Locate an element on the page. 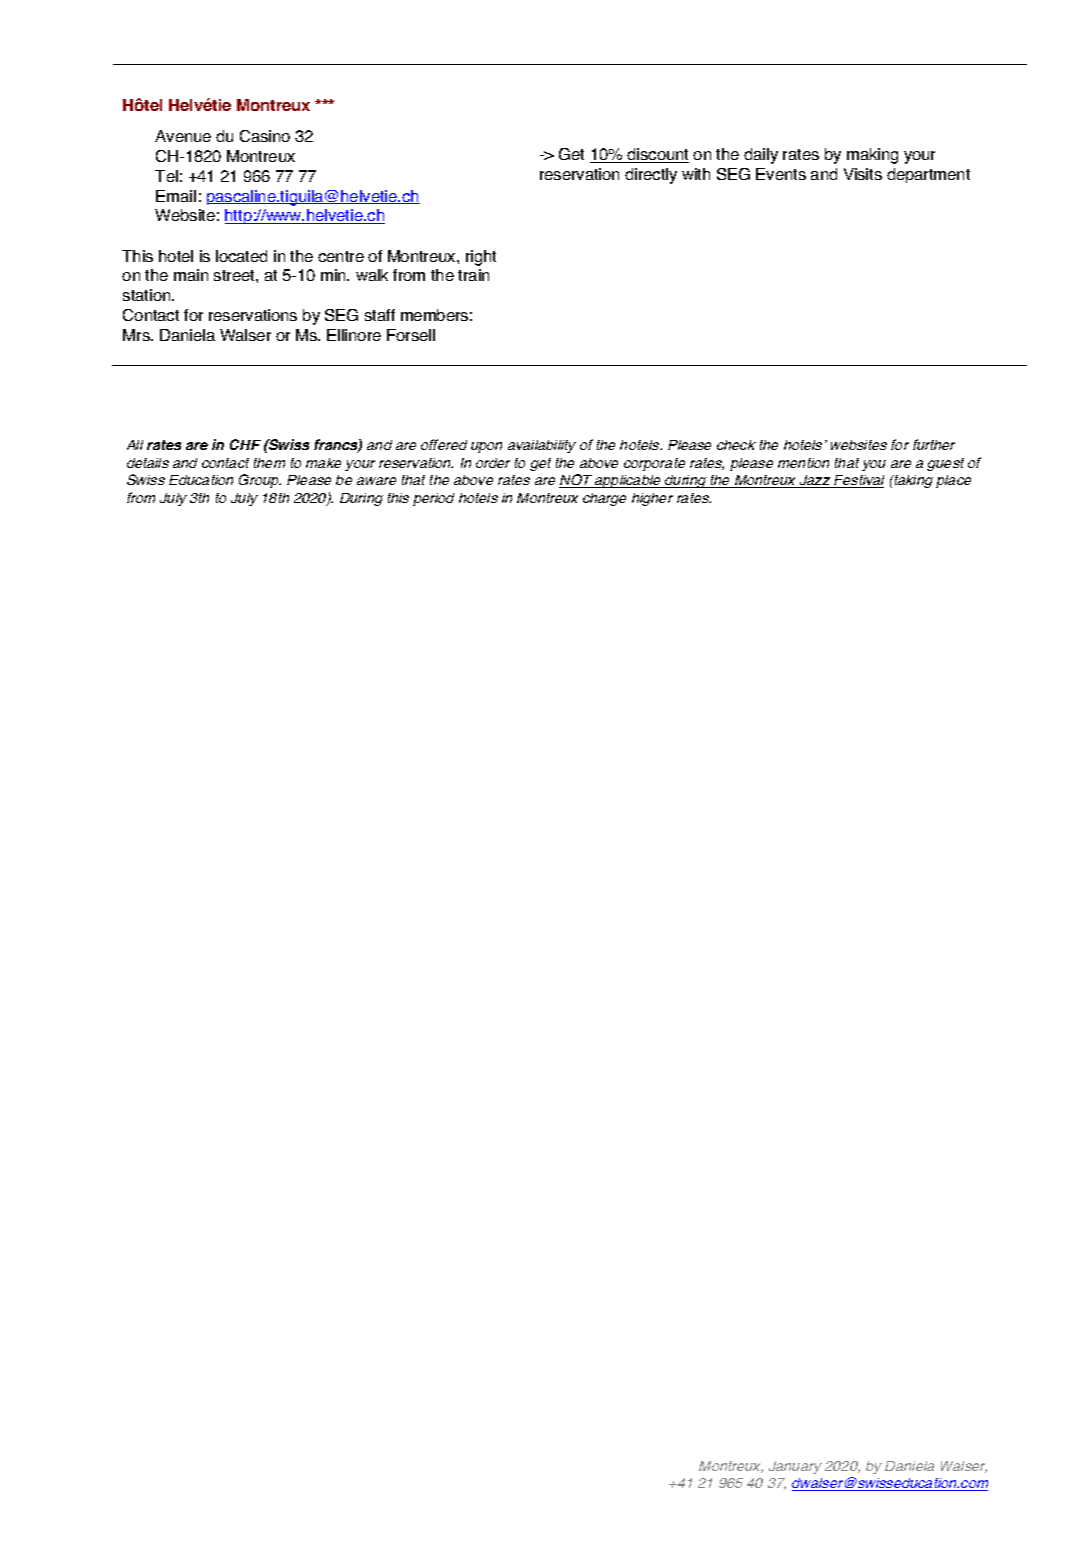 The image size is (1092, 1545). period is located at coordinates (433, 499).
